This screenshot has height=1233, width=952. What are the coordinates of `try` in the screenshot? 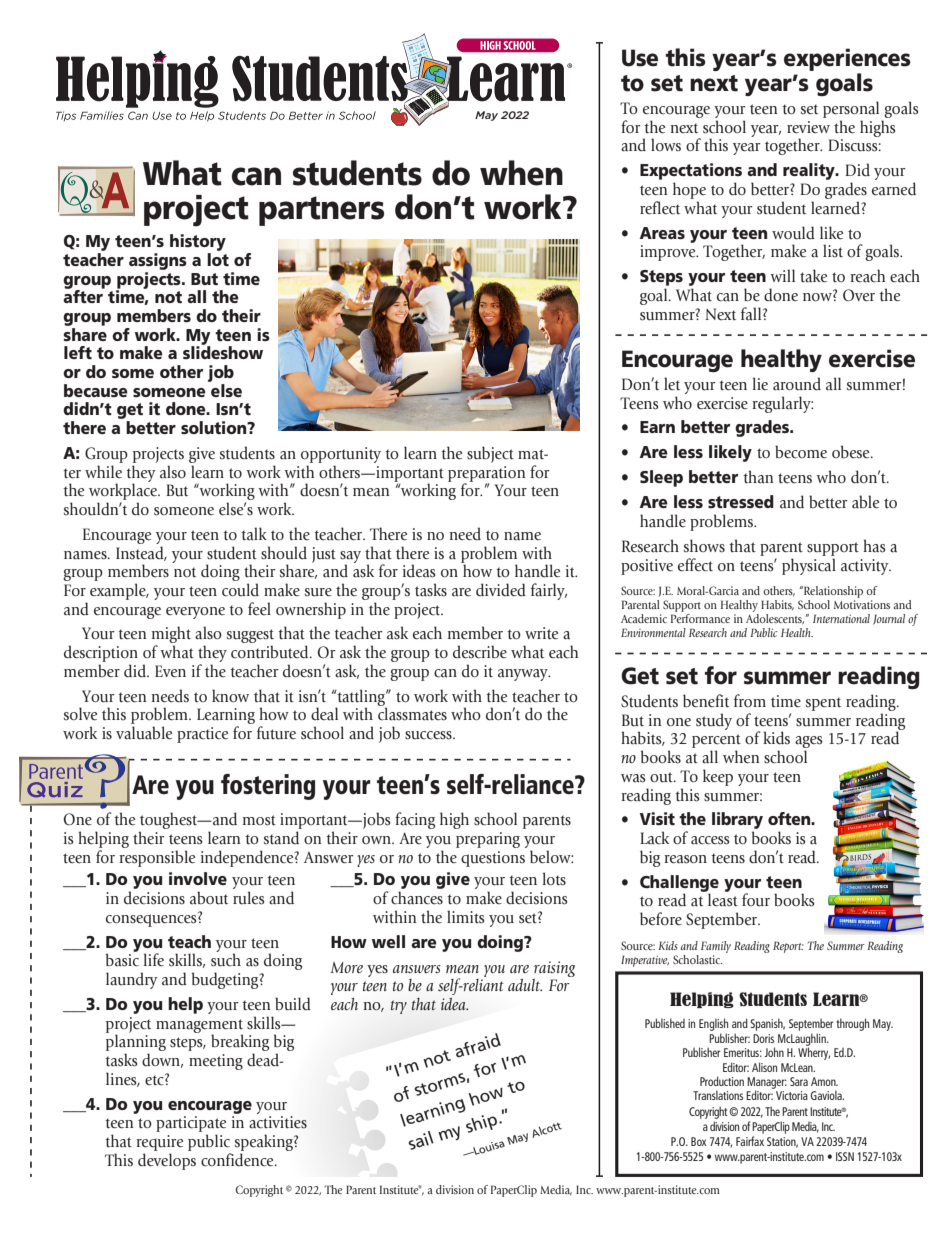 It's located at (399, 1007).
